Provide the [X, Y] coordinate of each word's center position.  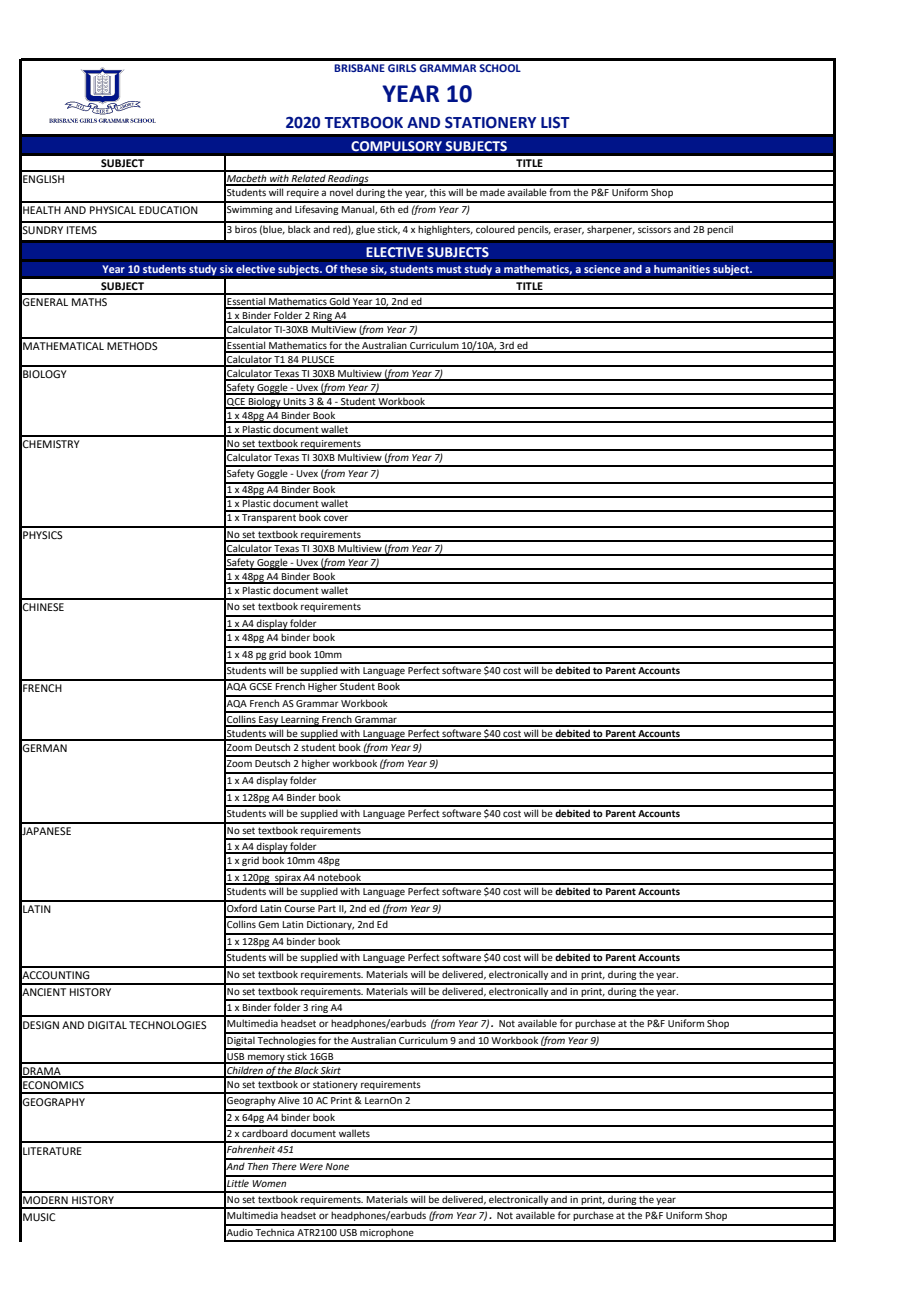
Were [311, 1166]
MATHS [89, 302]
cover [336, 518]
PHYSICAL [113, 210]
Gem [268, 924]
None [337, 1166]
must [449, 269]
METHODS [132, 346]
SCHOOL [500, 68]
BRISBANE [359, 68]
